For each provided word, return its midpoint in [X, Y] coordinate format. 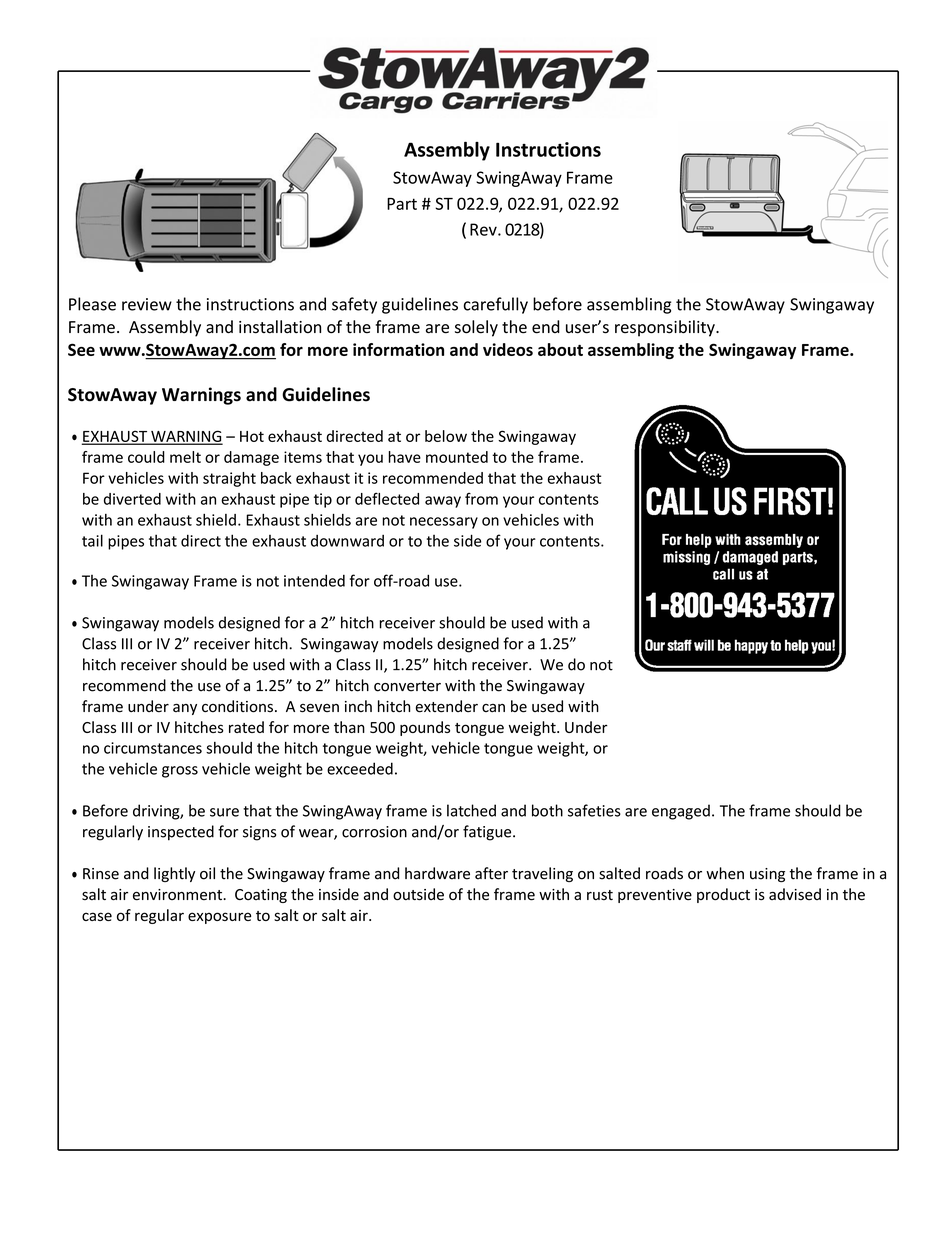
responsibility [666, 328]
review [147, 304]
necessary [444, 523]
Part [402, 204]
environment [179, 895]
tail [92, 540]
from [481, 499]
